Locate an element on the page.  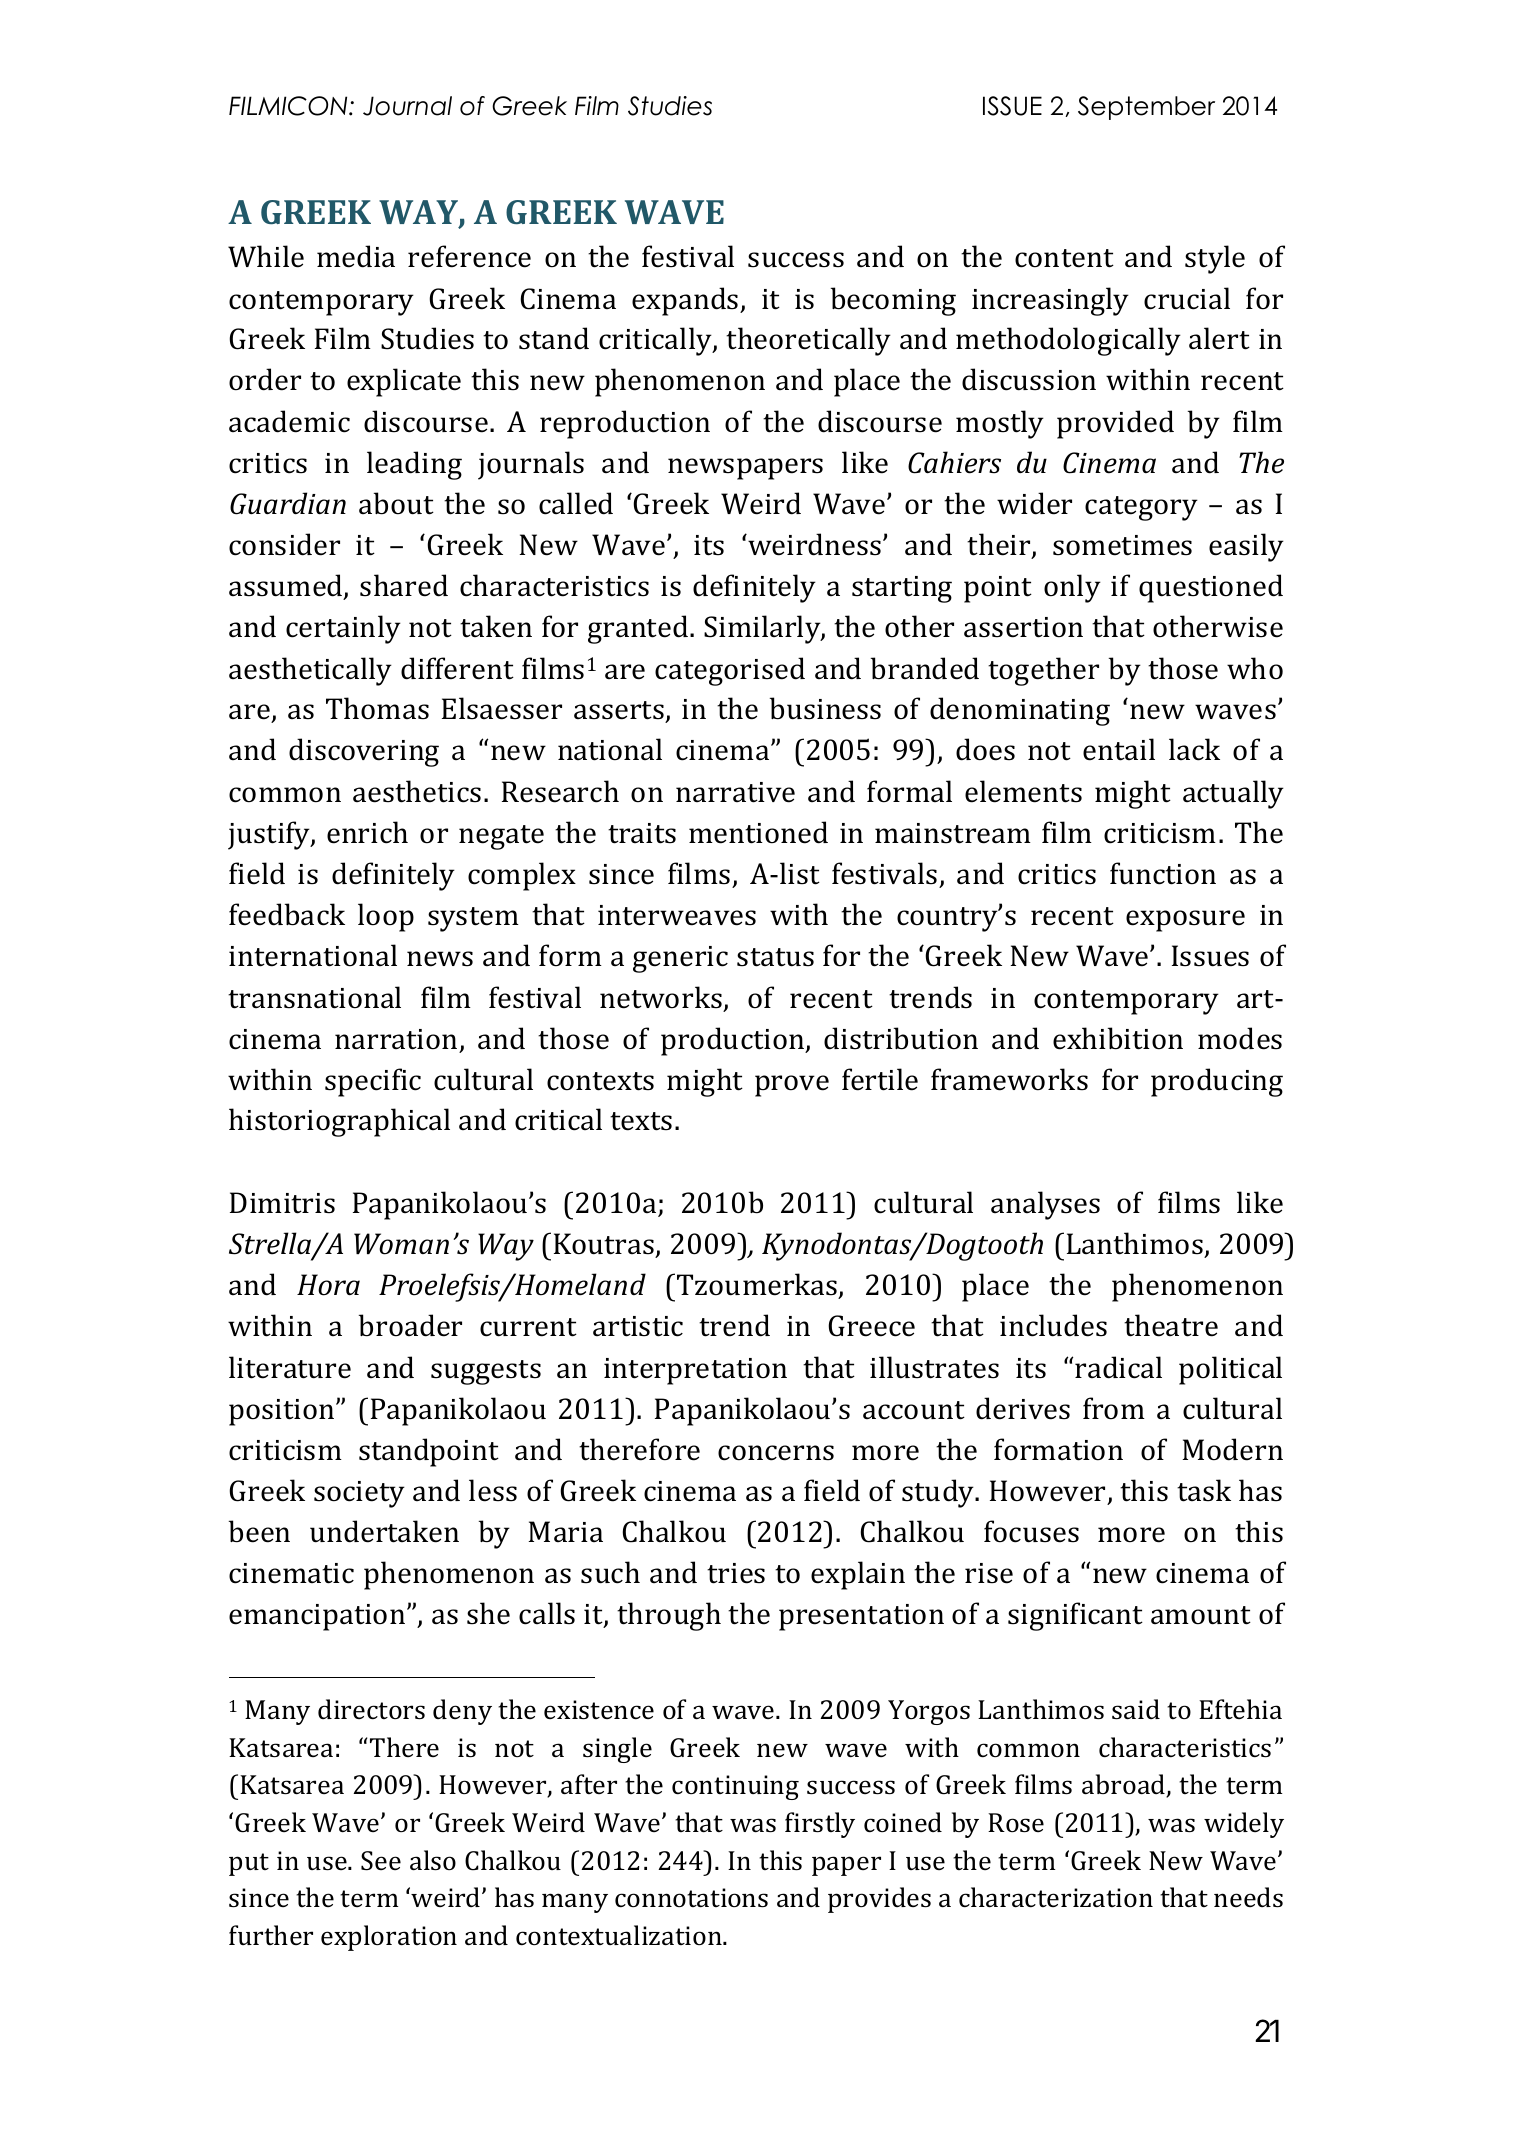
granted is located at coordinates (639, 629).
